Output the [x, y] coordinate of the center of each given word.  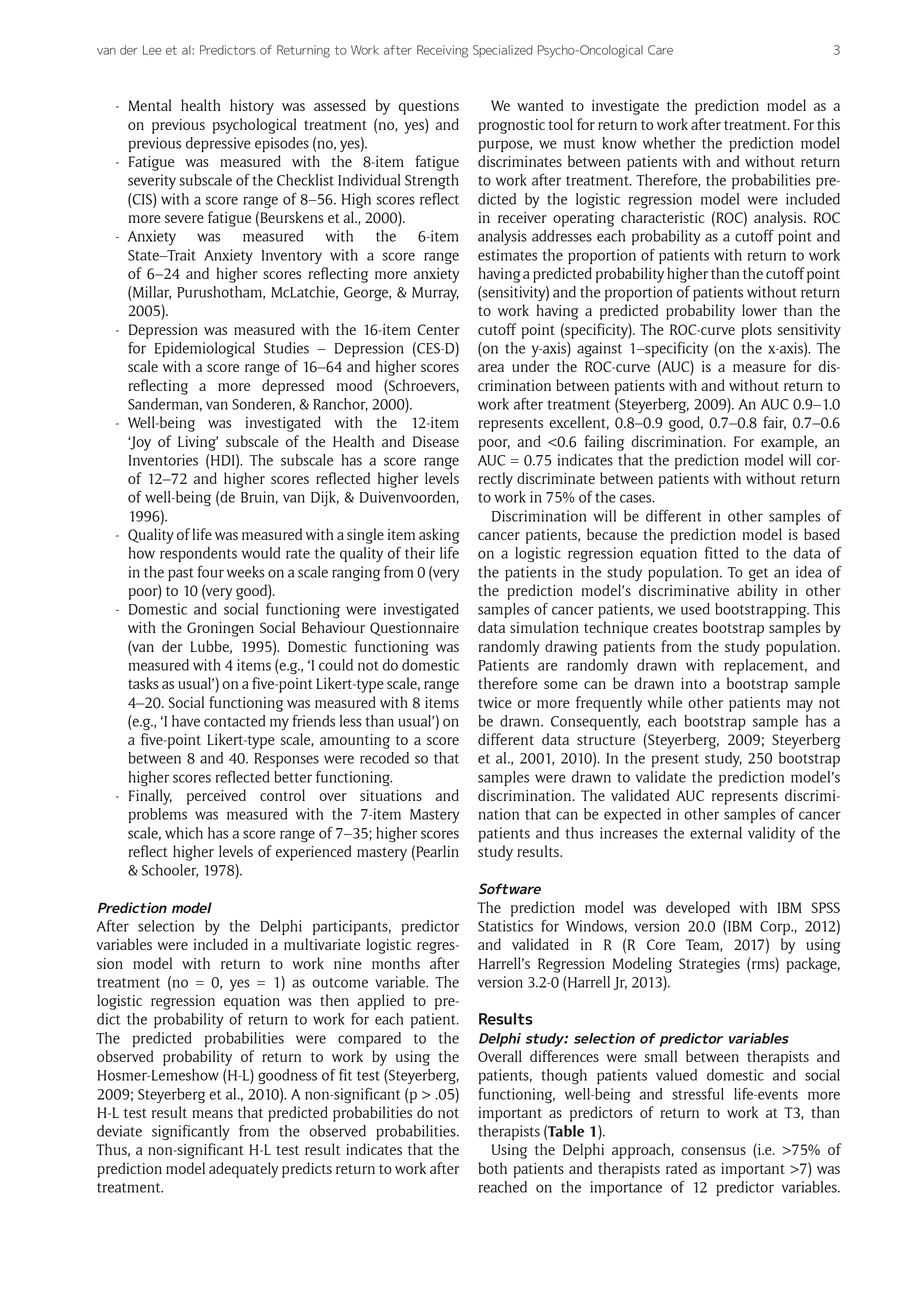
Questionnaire [414, 629]
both [493, 1168]
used [695, 609]
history [252, 107]
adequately [244, 1170]
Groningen [220, 629]
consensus [713, 1151]
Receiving [442, 51]
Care [660, 50]
